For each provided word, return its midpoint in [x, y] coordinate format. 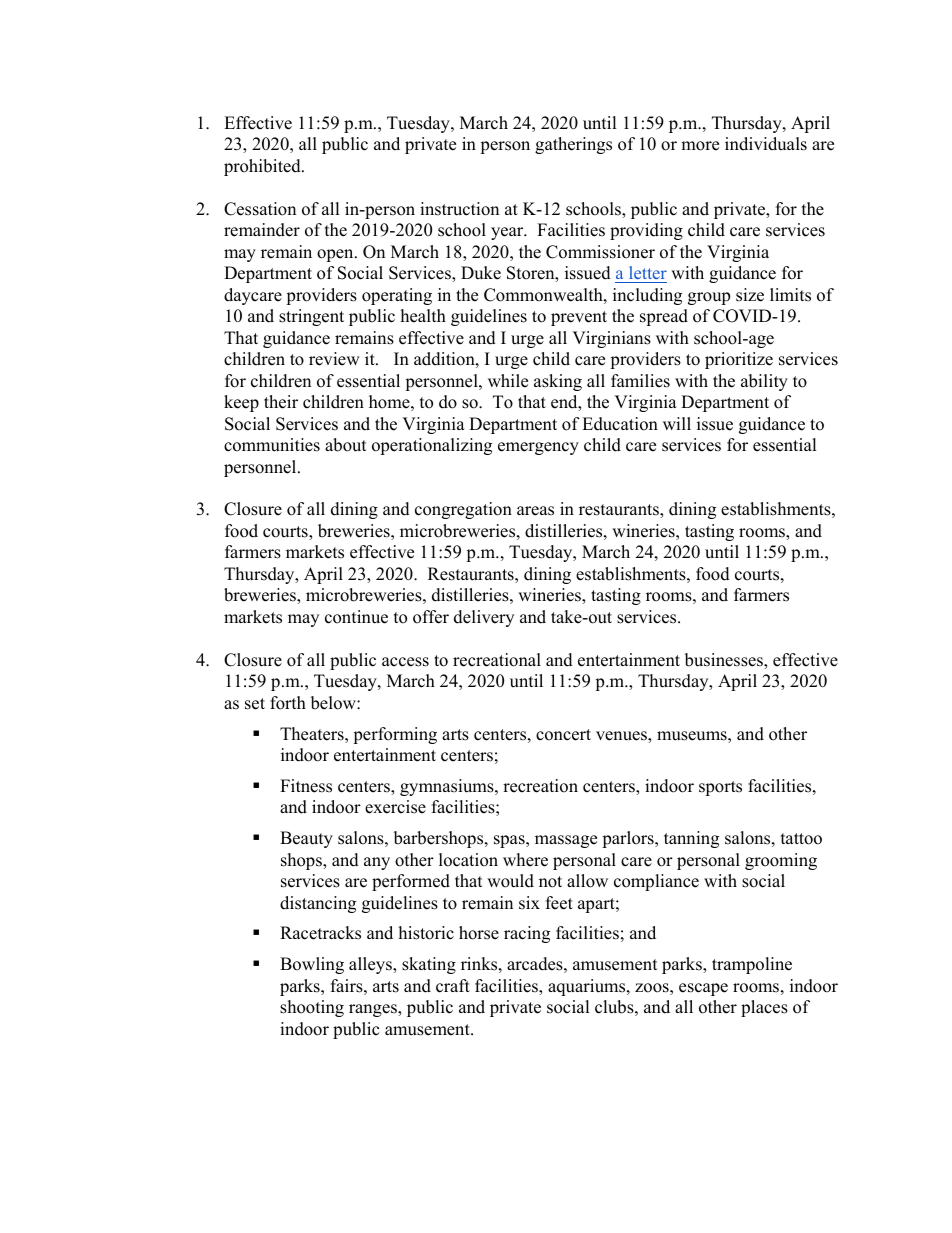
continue [356, 617]
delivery [484, 618]
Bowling [312, 965]
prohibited [263, 167]
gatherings [573, 145]
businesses [725, 661]
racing [527, 934]
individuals [766, 144]
